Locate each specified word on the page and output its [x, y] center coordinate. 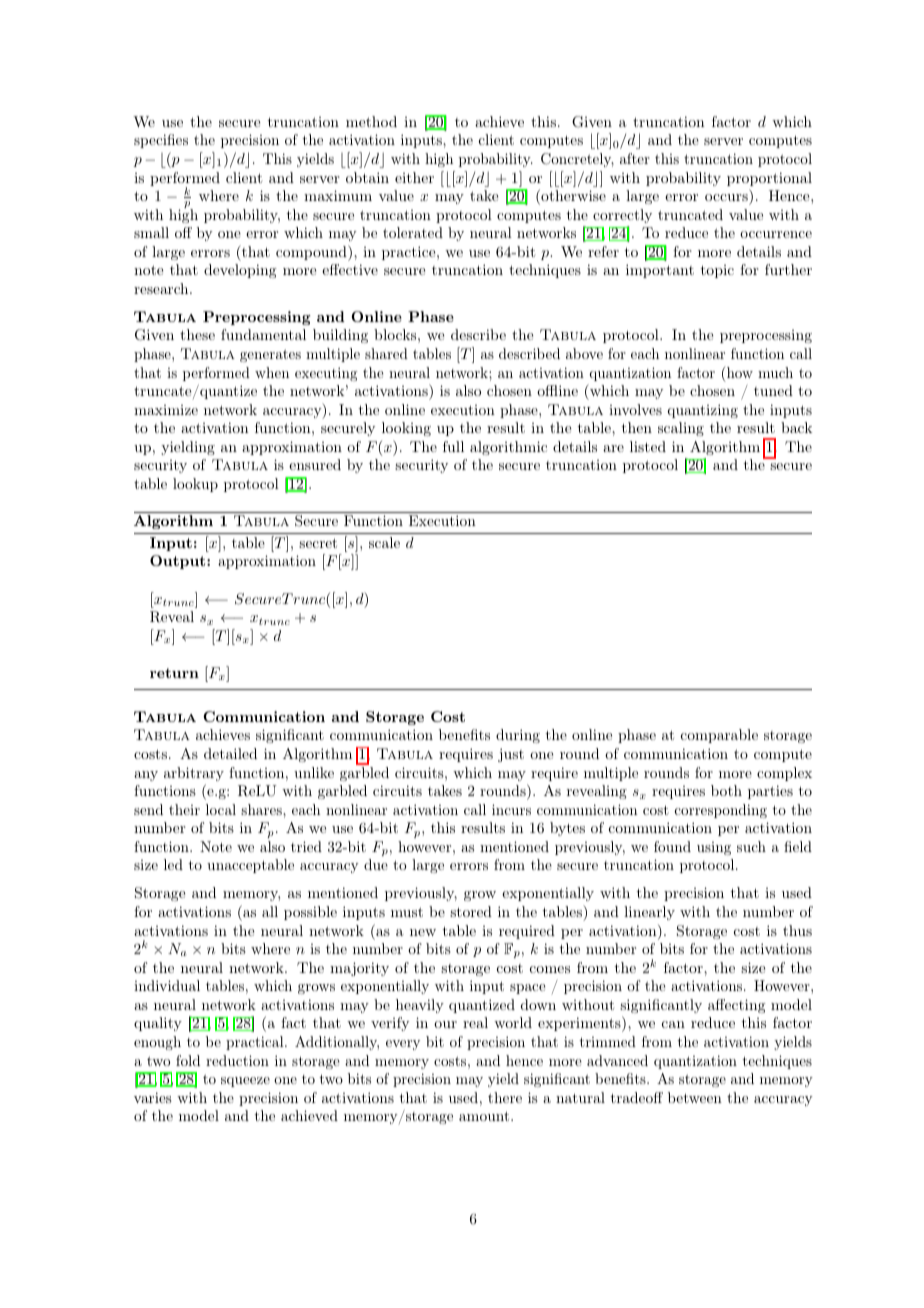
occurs [726, 197]
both [726, 790]
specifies [161, 141]
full [453, 446]
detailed [230, 753]
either [414, 177]
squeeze [245, 1082]
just [511, 755]
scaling [681, 429]
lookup [195, 485]
